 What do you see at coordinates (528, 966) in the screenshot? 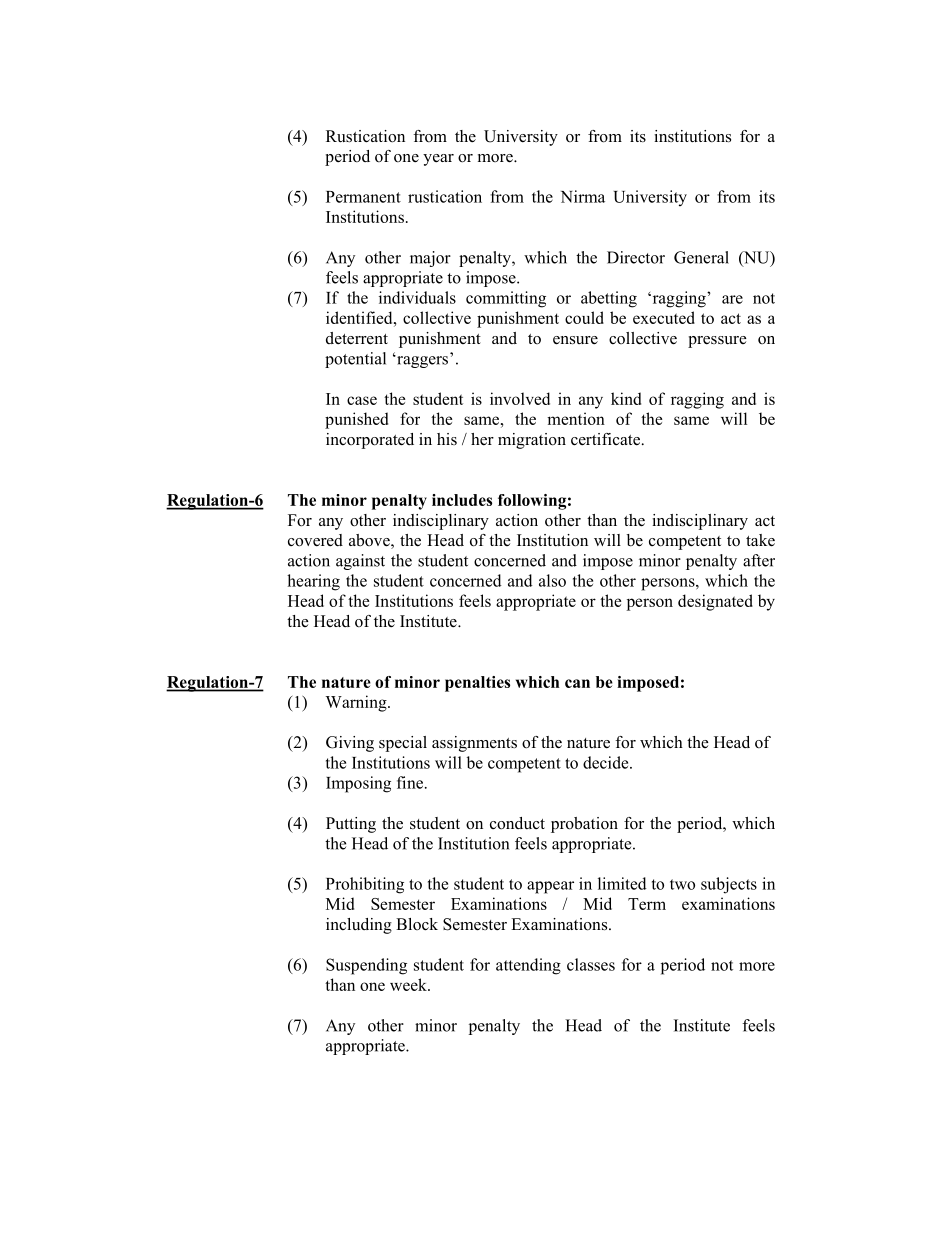
I see `attending` at bounding box center [528, 966].
